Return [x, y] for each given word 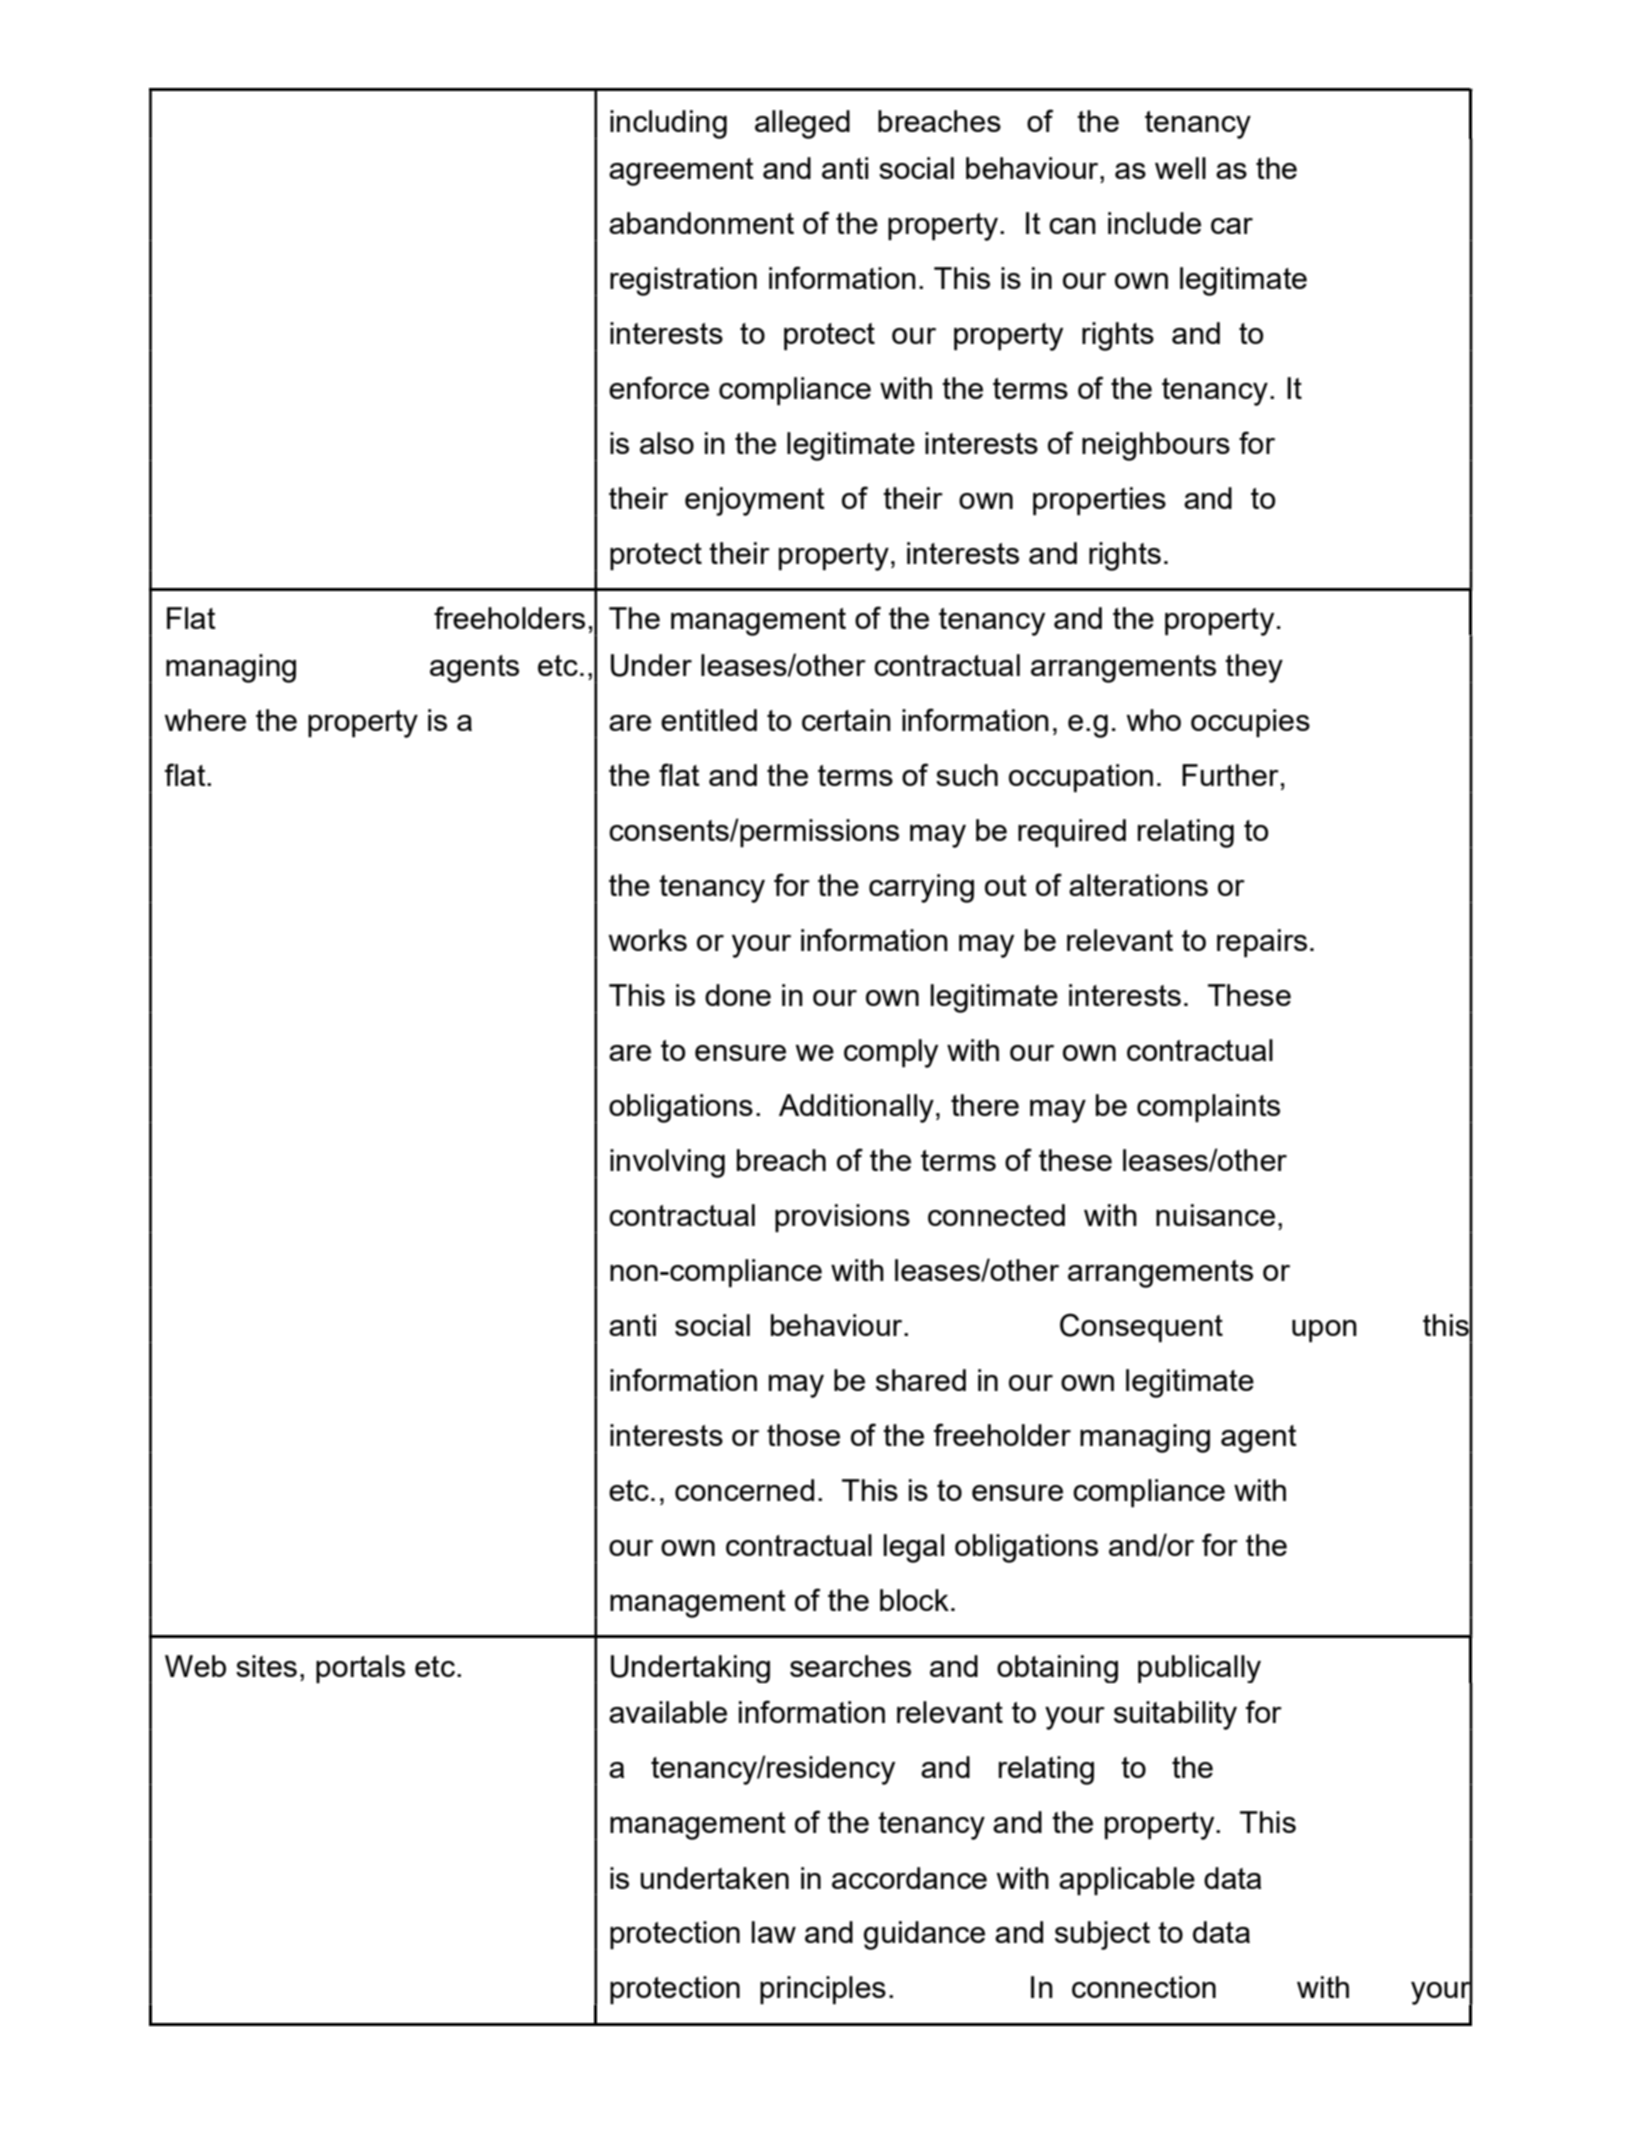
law [774, 1932]
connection [1144, 1987]
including [668, 124]
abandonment [701, 223]
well [1180, 168]
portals [360, 1669]
